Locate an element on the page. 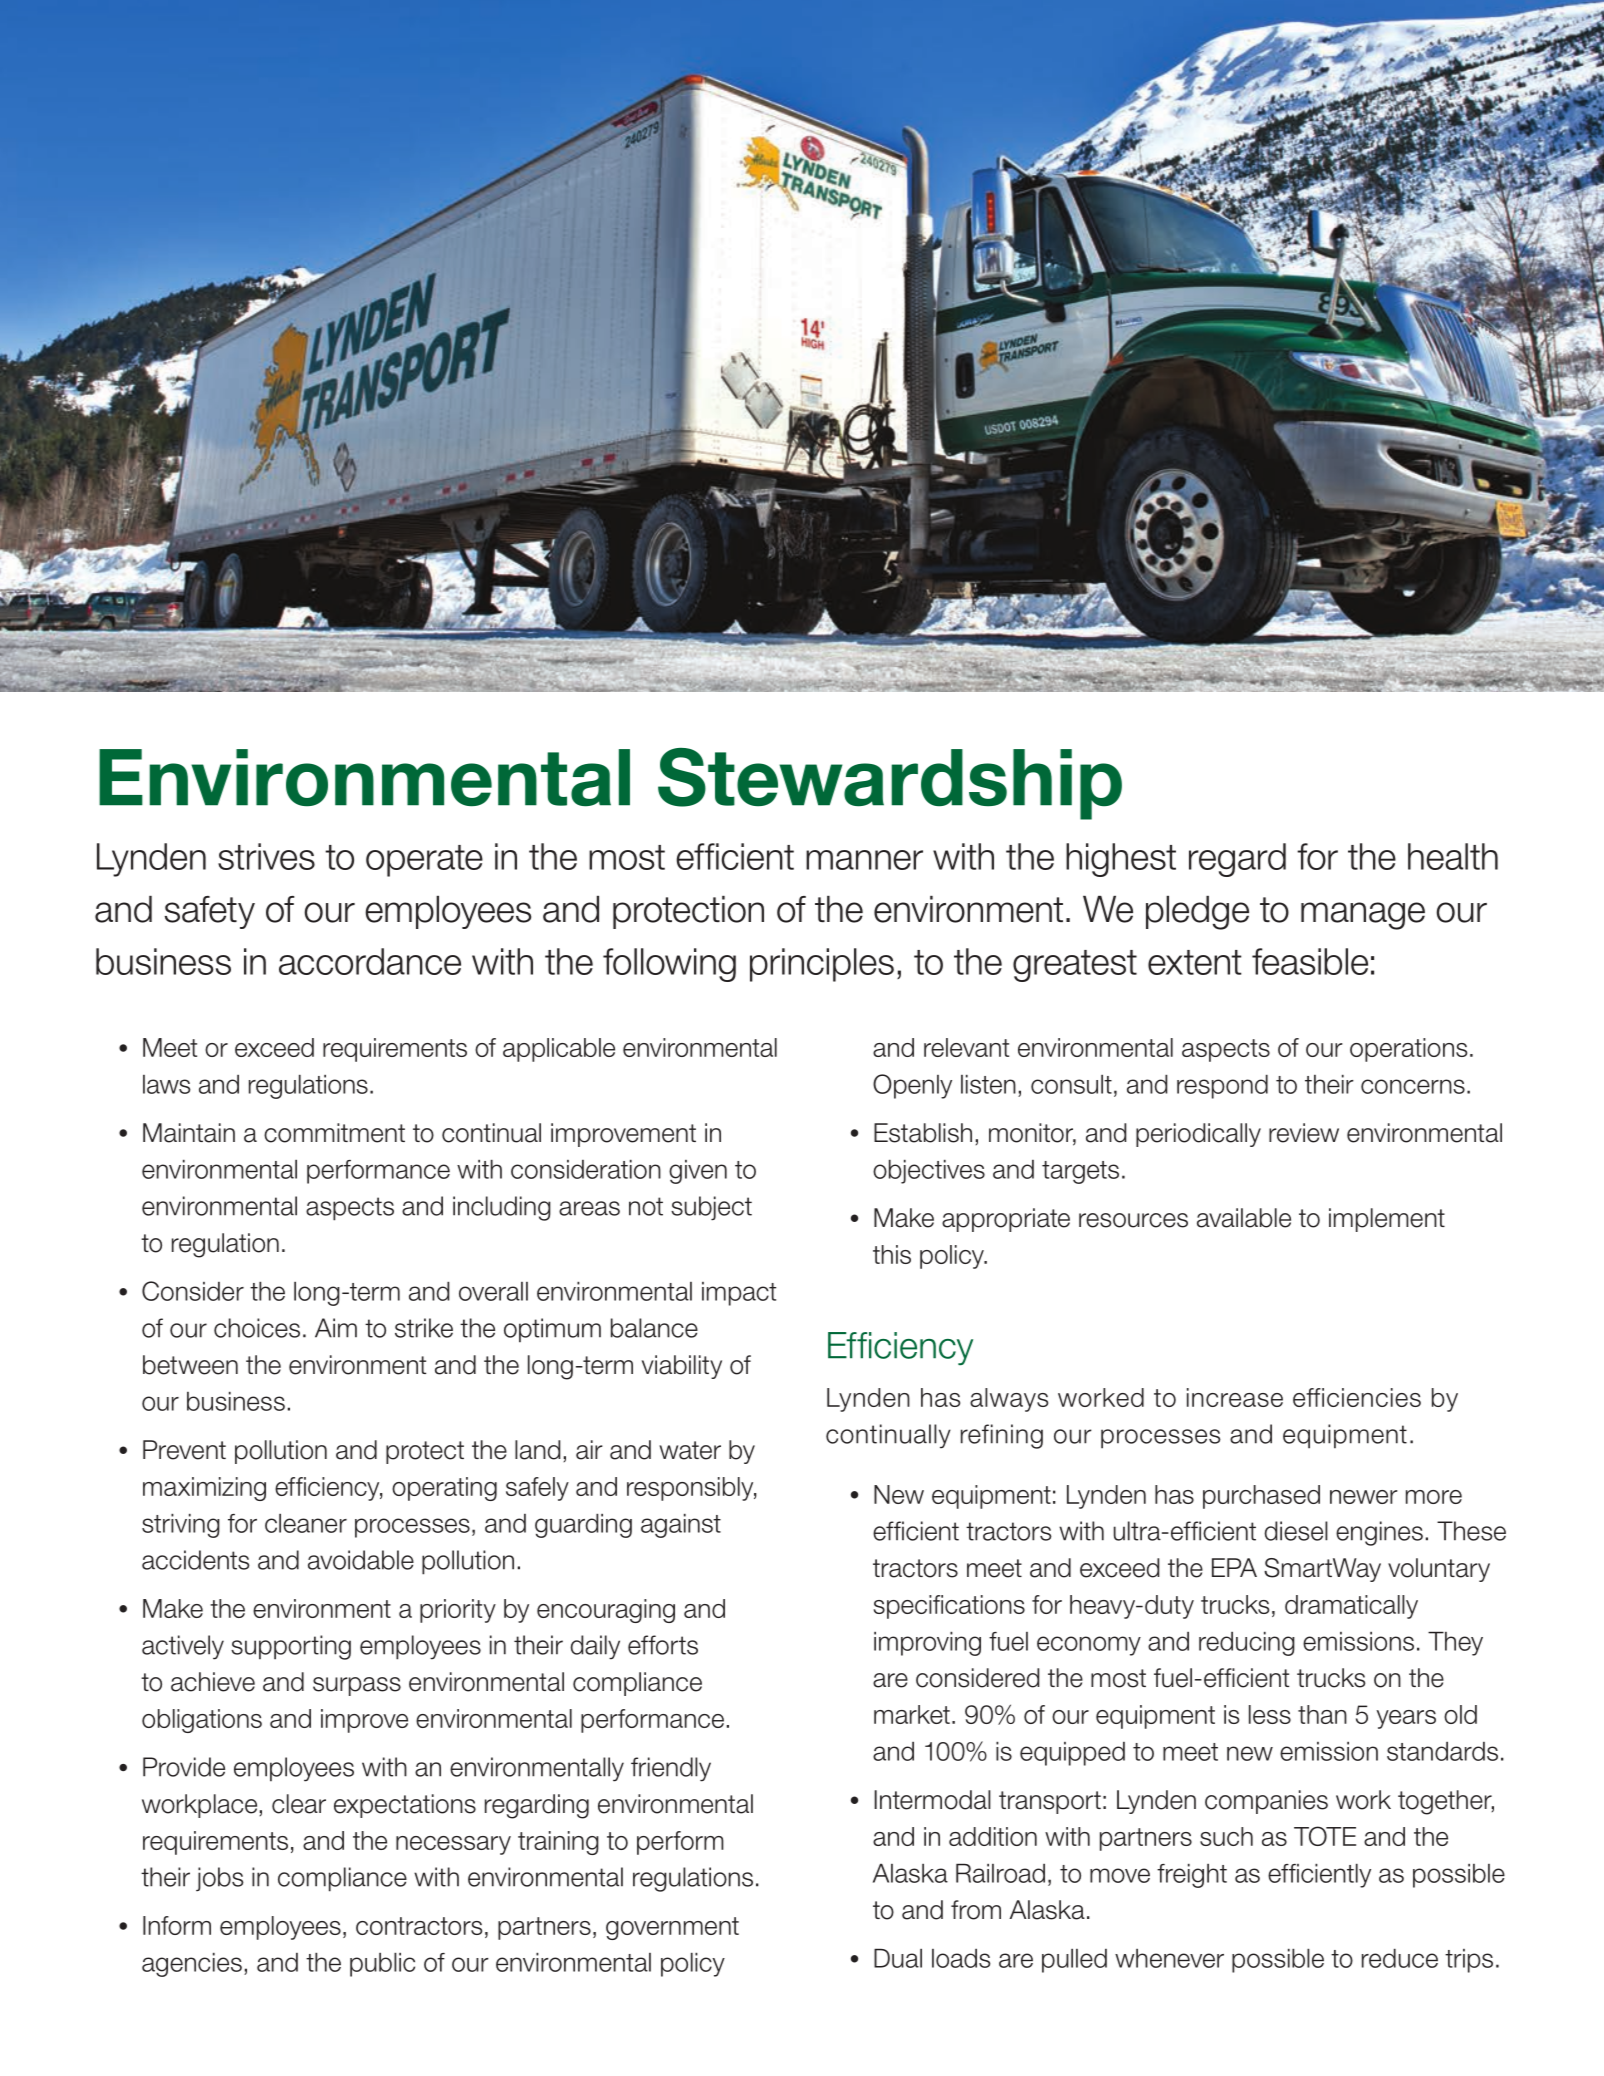 Image resolution: width=1604 pixels, height=2076 pixels. manner is located at coordinates (864, 860).
